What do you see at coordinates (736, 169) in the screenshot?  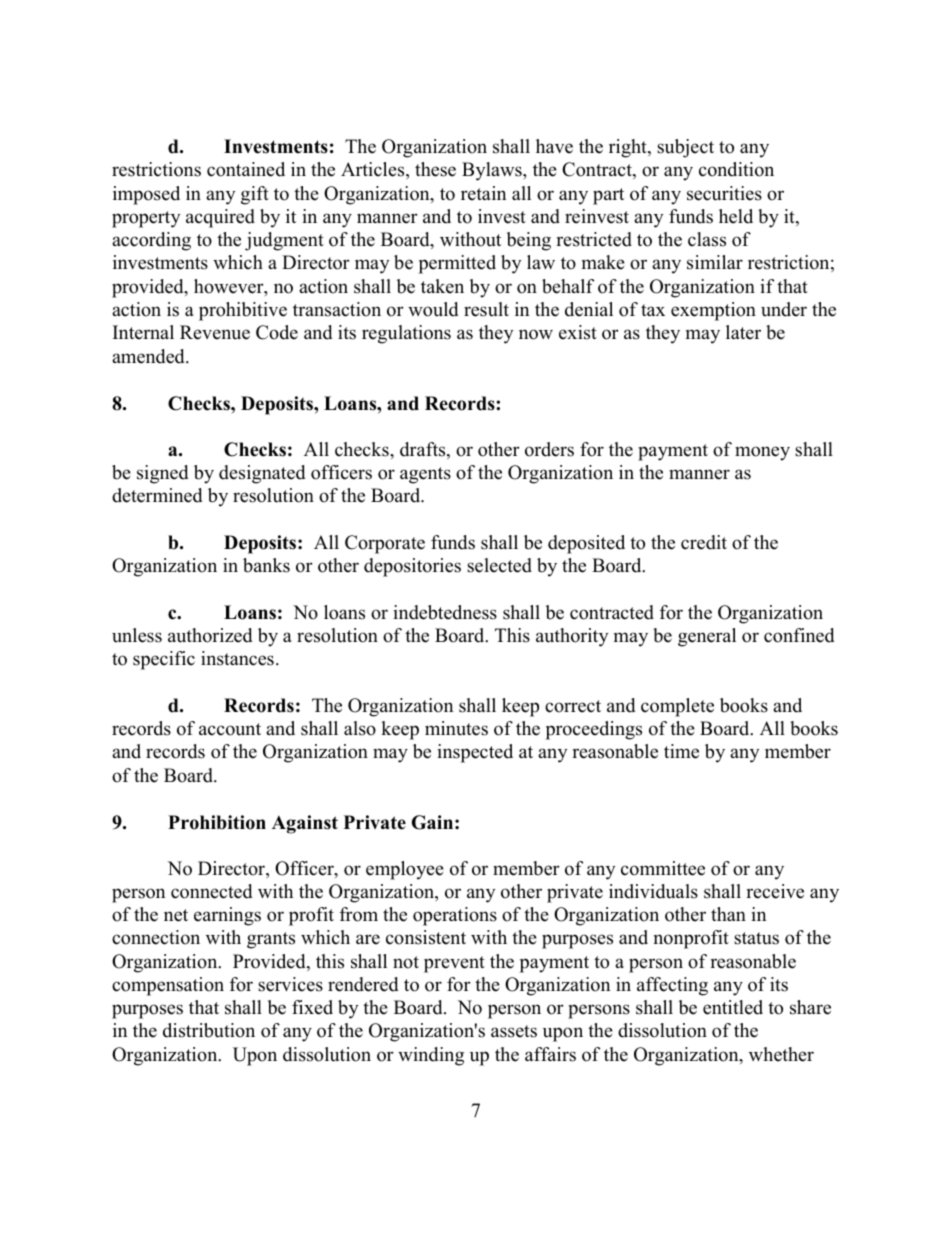 I see `condition` at bounding box center [736, 169].
